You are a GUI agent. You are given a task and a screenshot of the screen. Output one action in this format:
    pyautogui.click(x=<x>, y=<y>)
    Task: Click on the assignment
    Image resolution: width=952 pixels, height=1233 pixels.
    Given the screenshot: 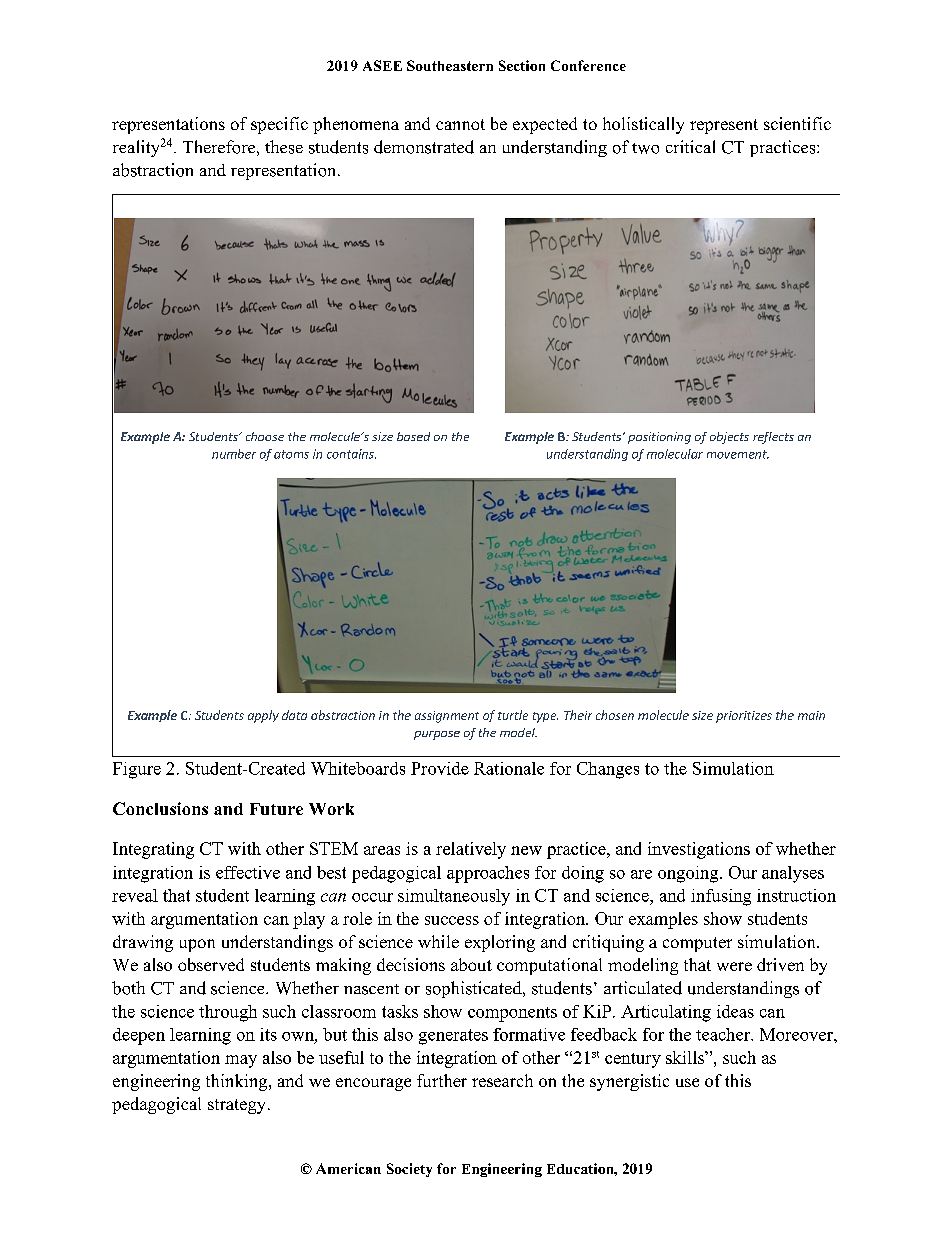 What is the action you would take?
    pyautogui.click(x=447, y=717)
